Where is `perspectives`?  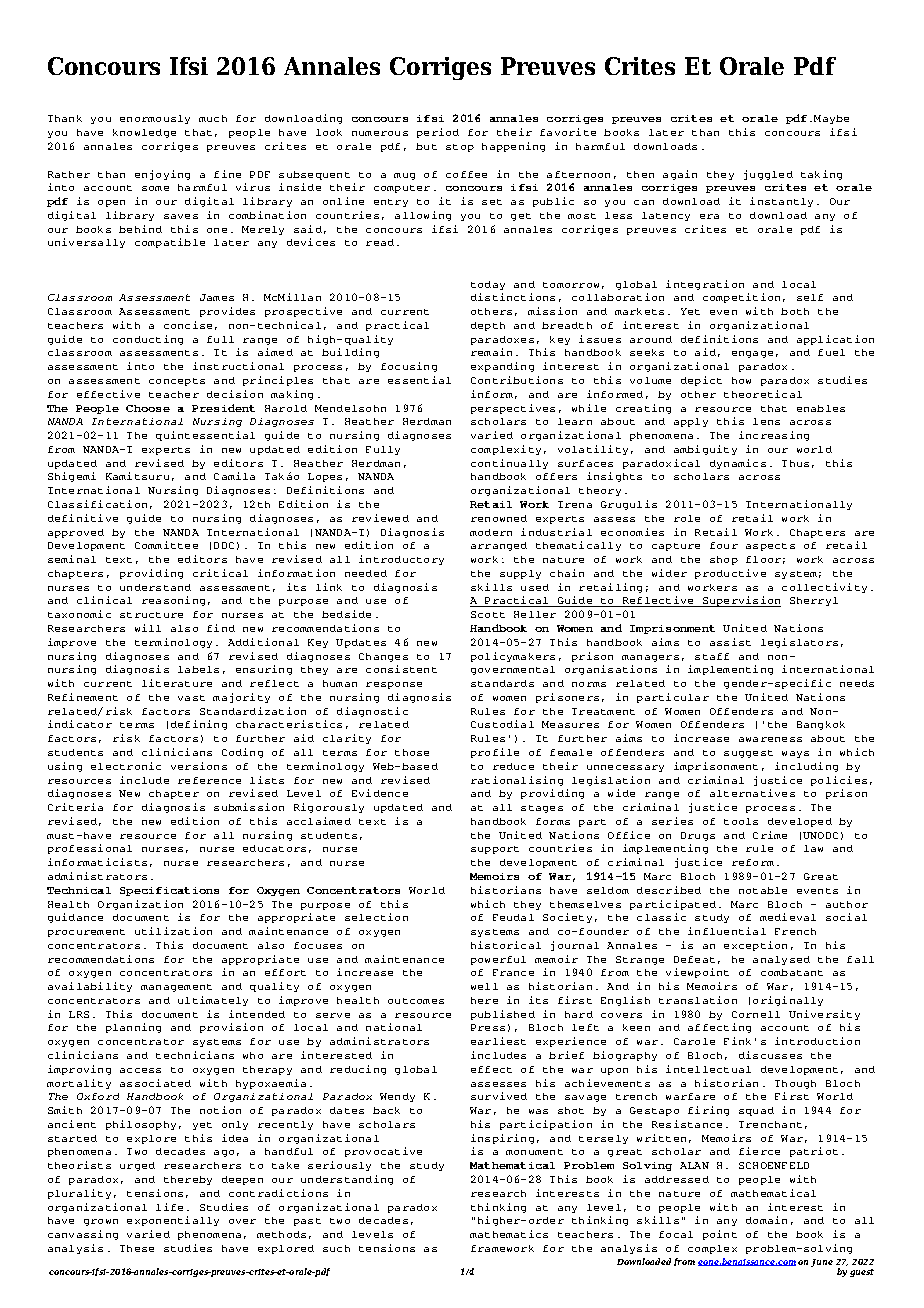
perspectives is located at coordinates (513, 409).
